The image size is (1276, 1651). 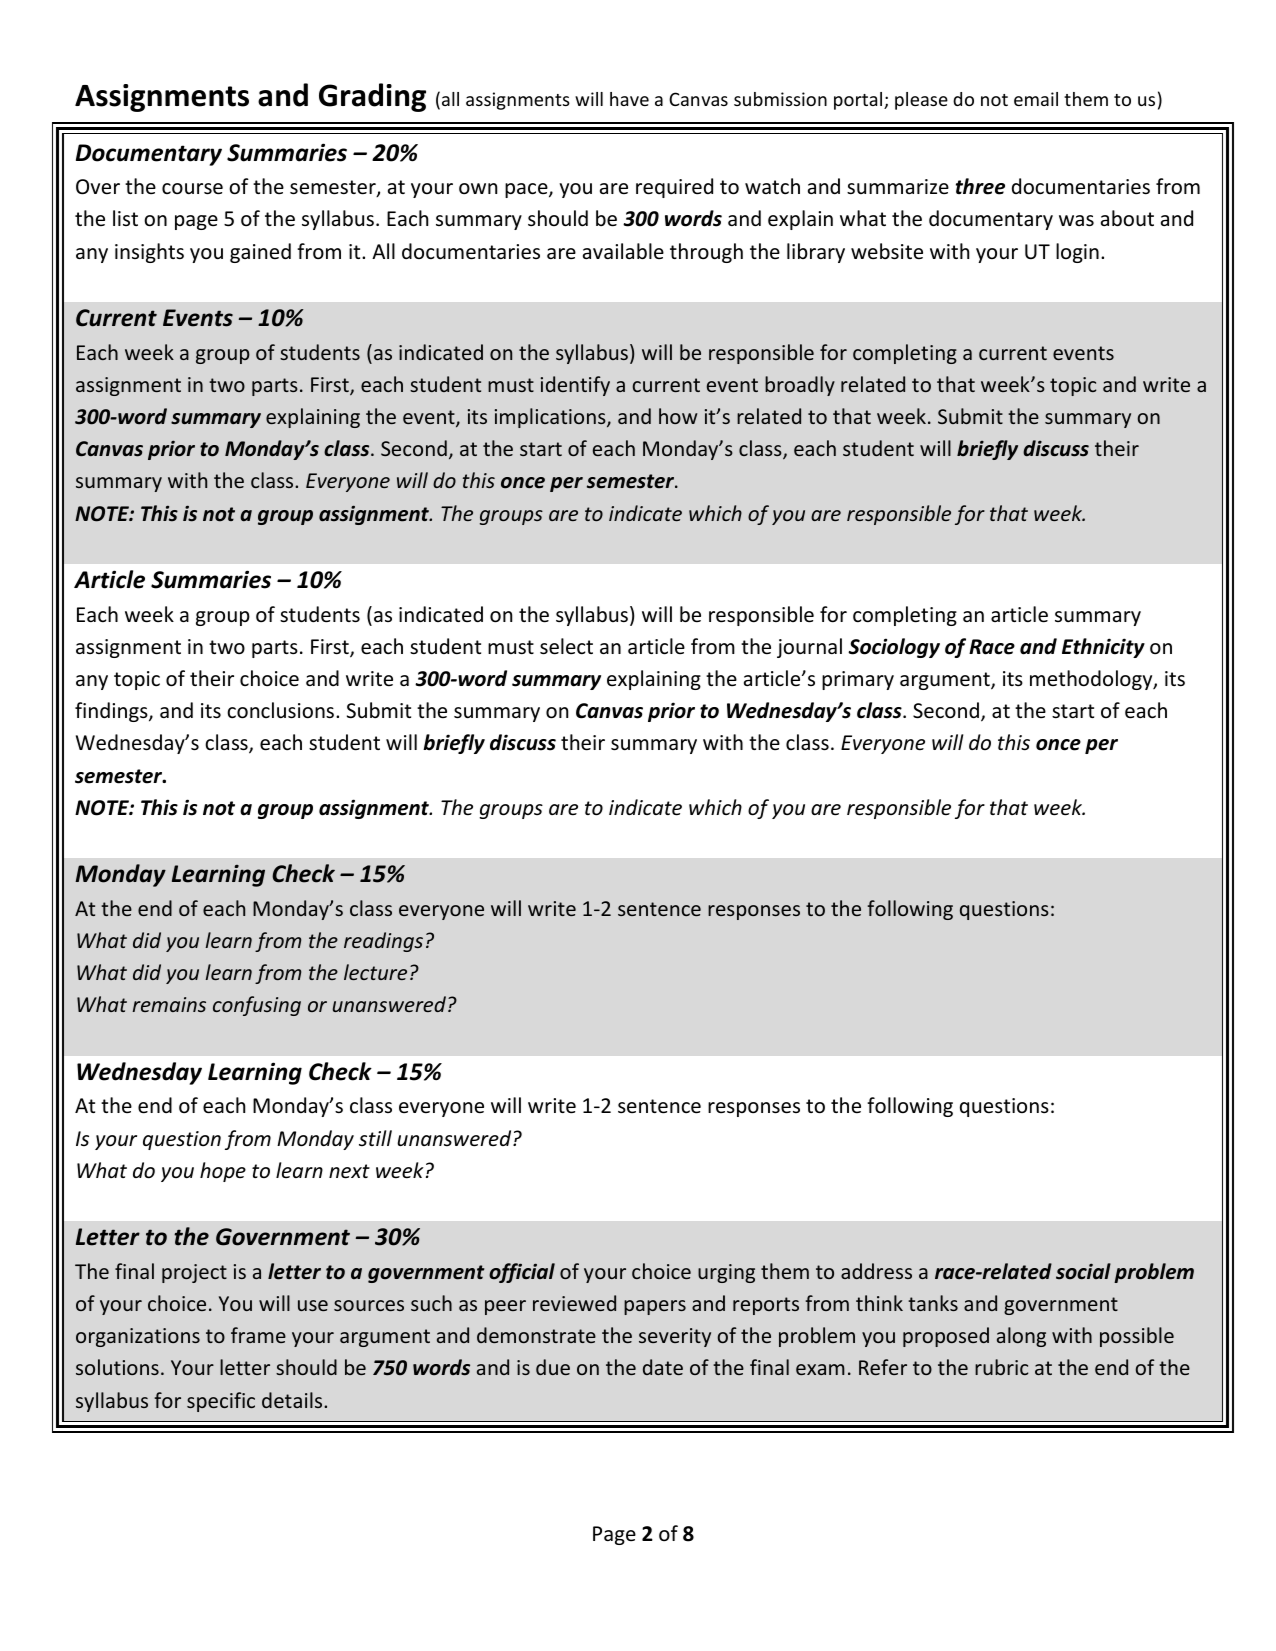 I want to click on conclusions, so click(x=280, y=710).
